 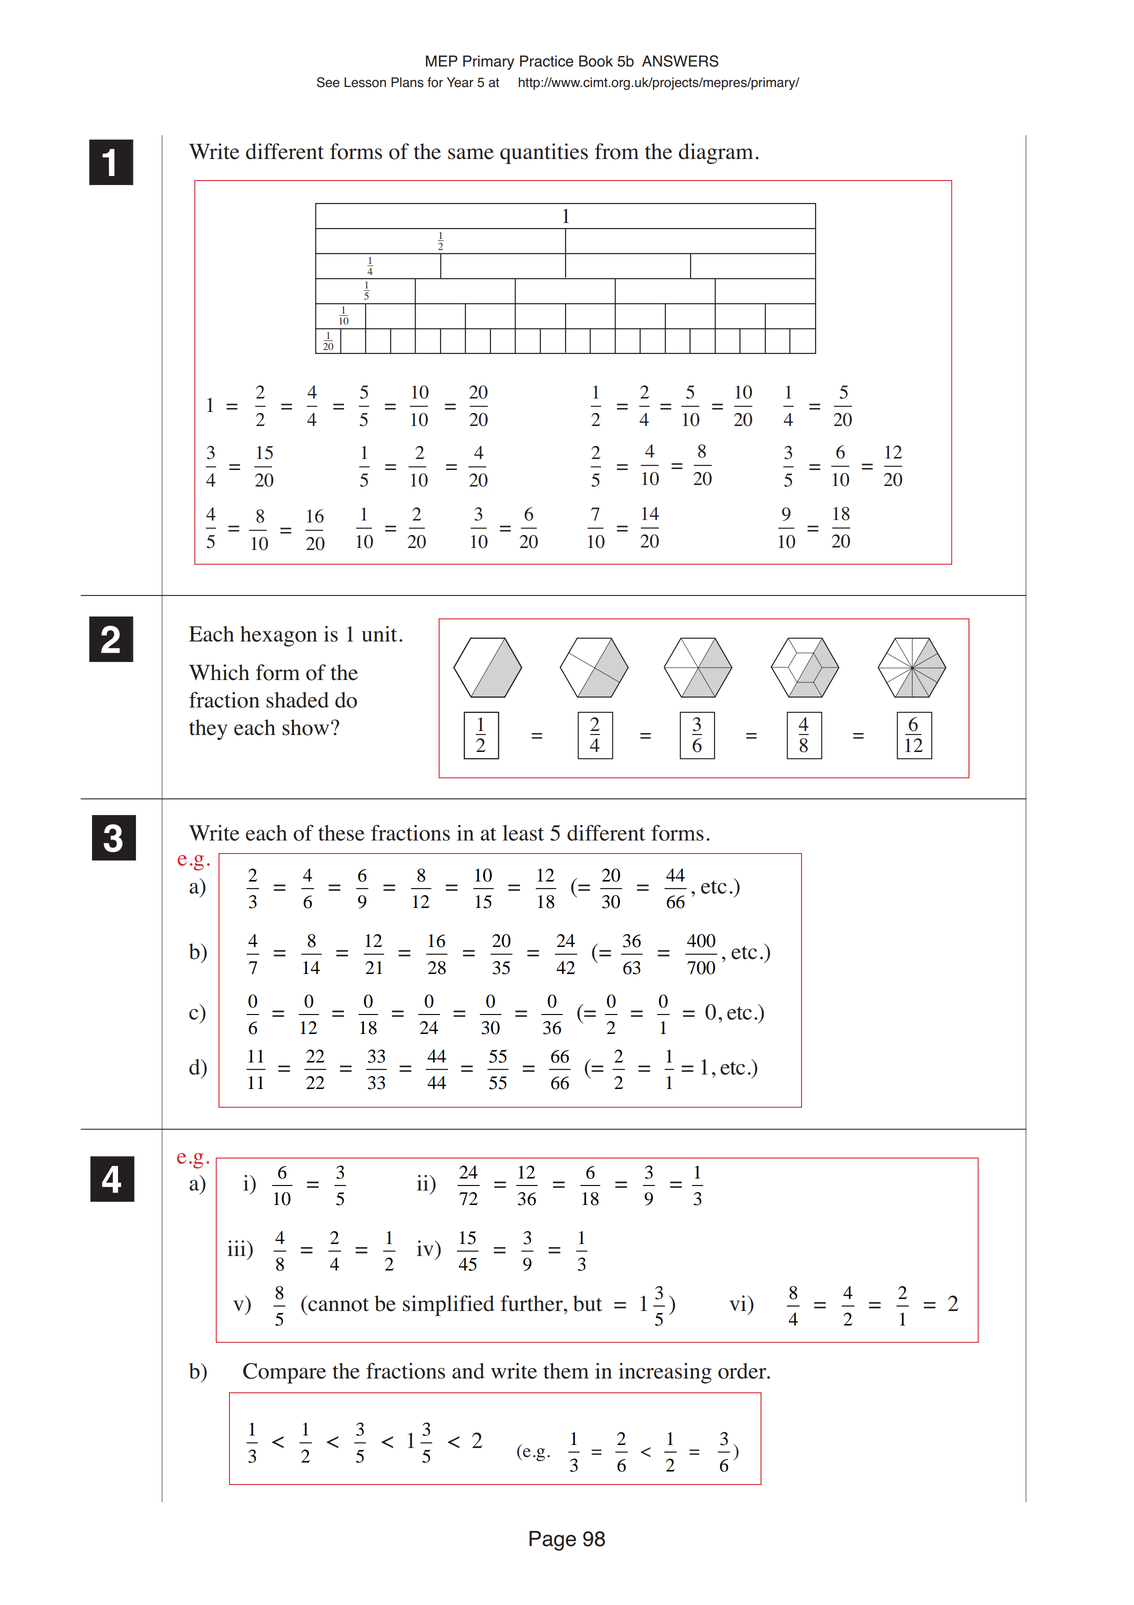 What do you see at coordinates (552, 1541) in the document?
I see `Page` at bounding box center [552, 1541].
